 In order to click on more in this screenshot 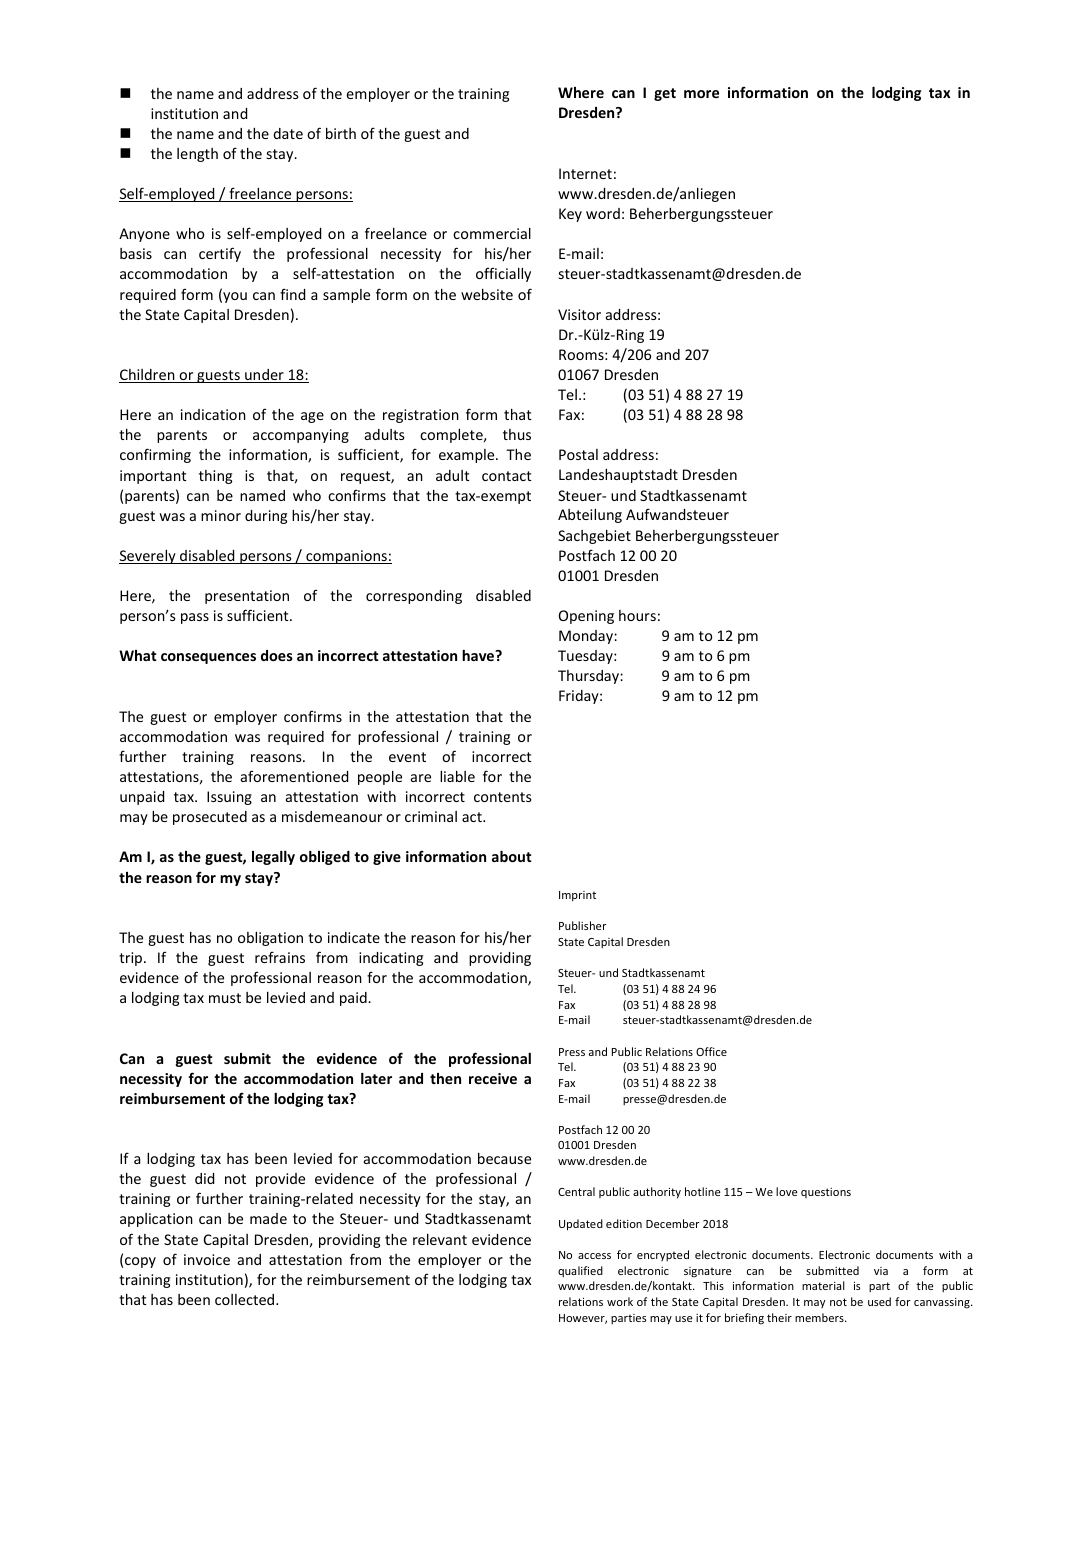, I will do `click(701, 94)`.
